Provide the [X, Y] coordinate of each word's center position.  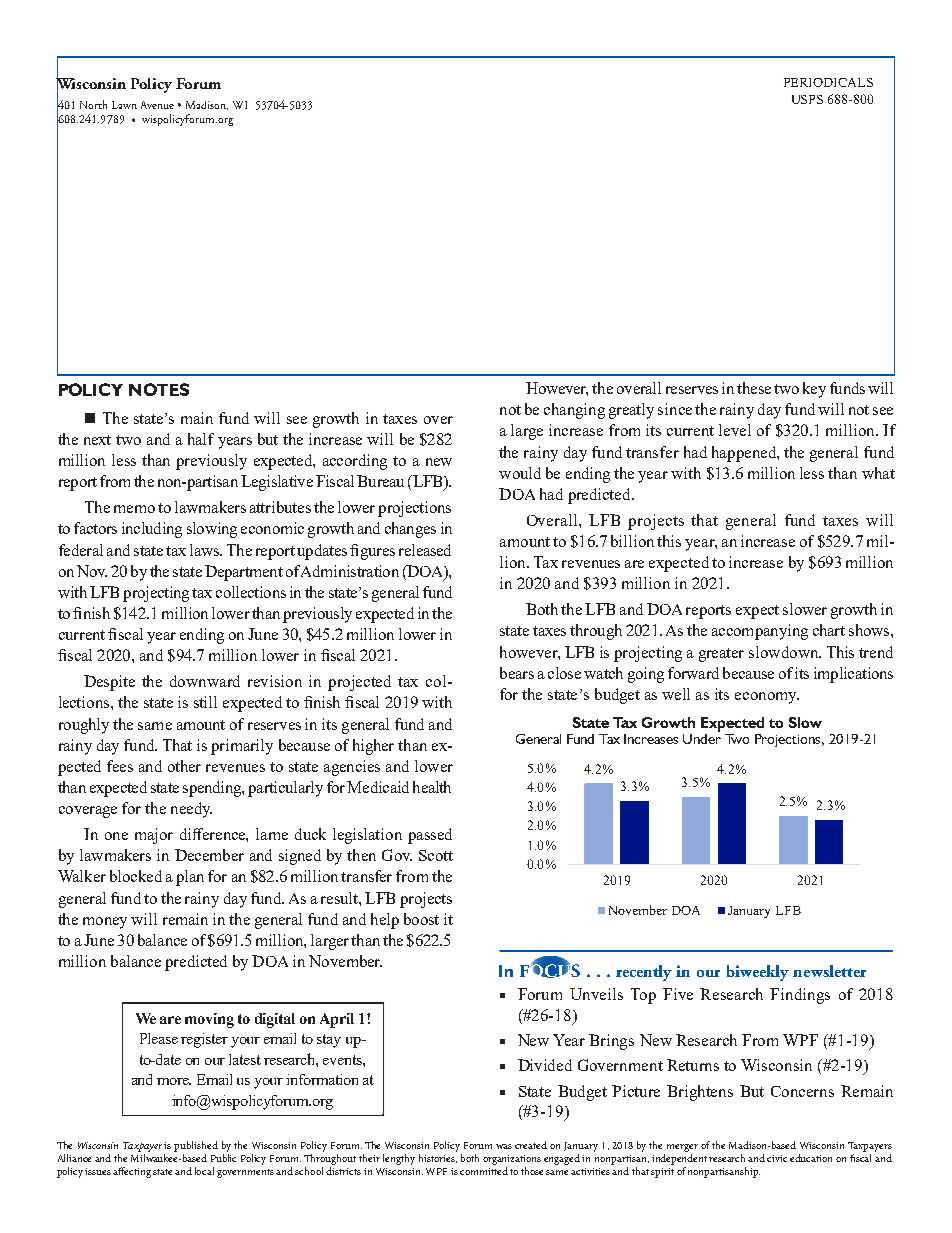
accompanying [760, 632]
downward [205, 681]
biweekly [758, 973]
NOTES [159, 389]
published [196, 1146]
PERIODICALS [828, 82]
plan [190, 878]
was [504, 1146]
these [754, 388]
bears [517, 673]
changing [574, 411]
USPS [807, 99]
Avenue [157, 105]
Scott [436, 855]
